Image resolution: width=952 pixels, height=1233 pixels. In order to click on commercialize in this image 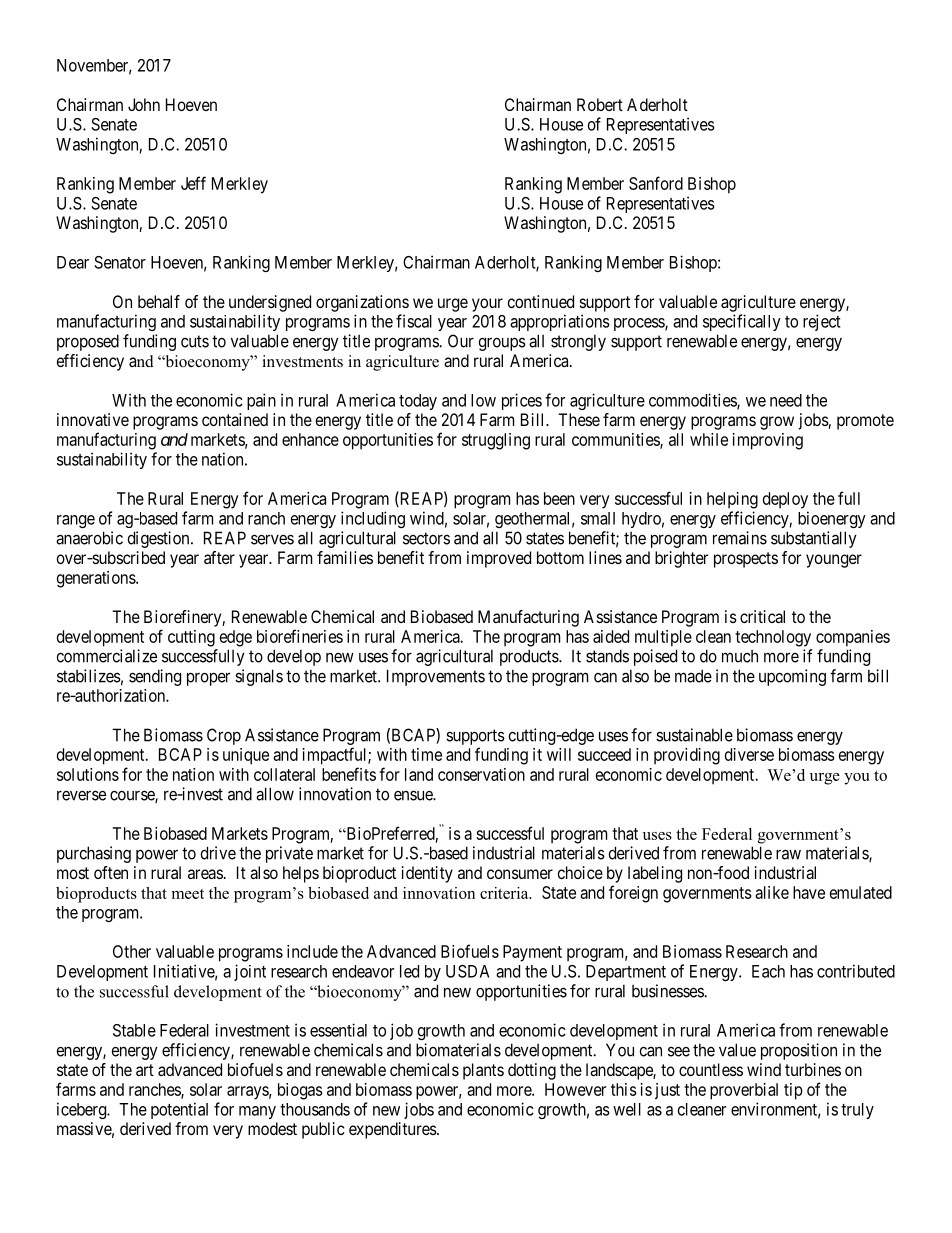, I will do `click(107, 656)`.
